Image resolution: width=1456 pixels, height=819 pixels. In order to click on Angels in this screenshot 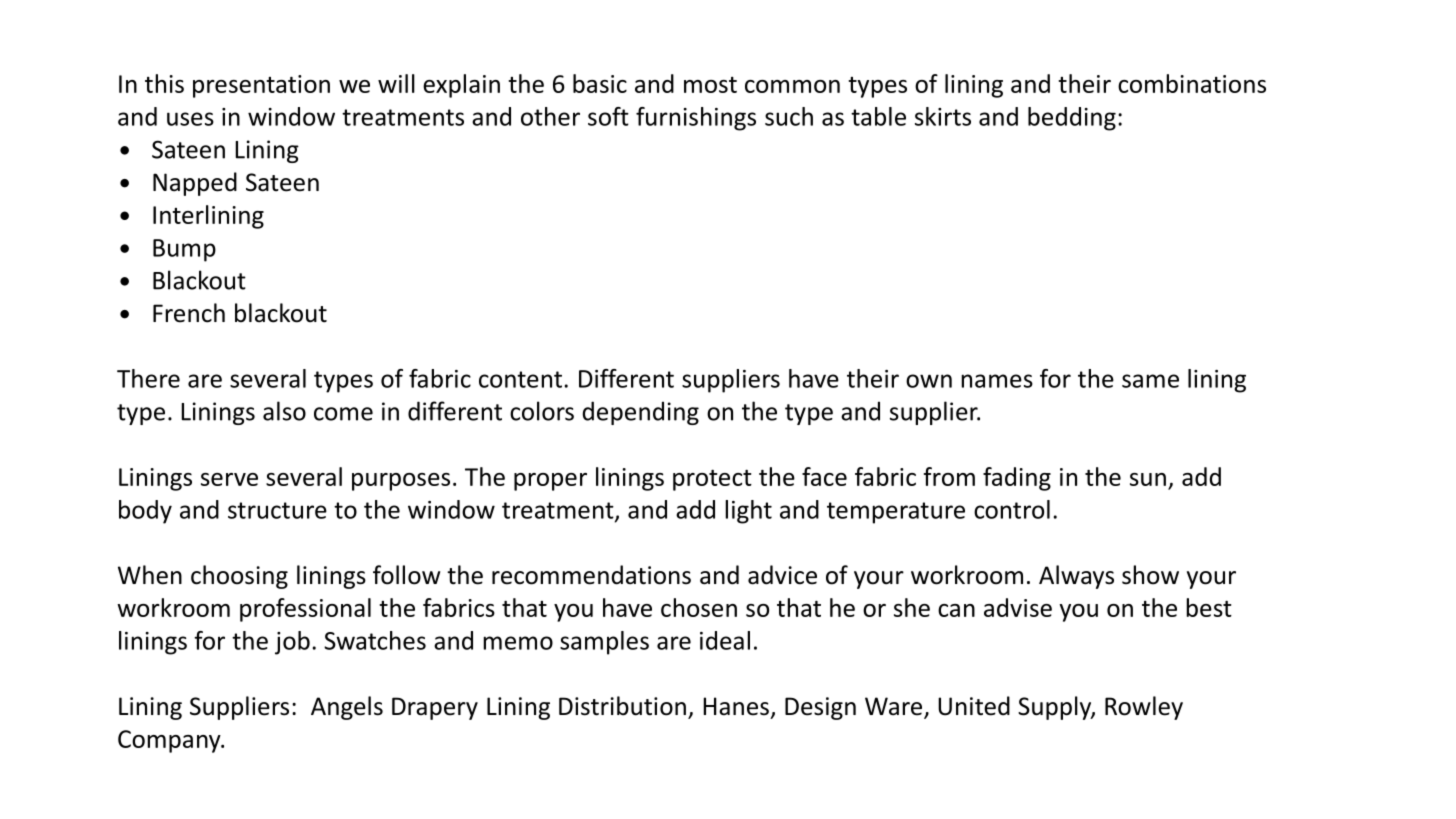, I will do `click(347, 708)`.
